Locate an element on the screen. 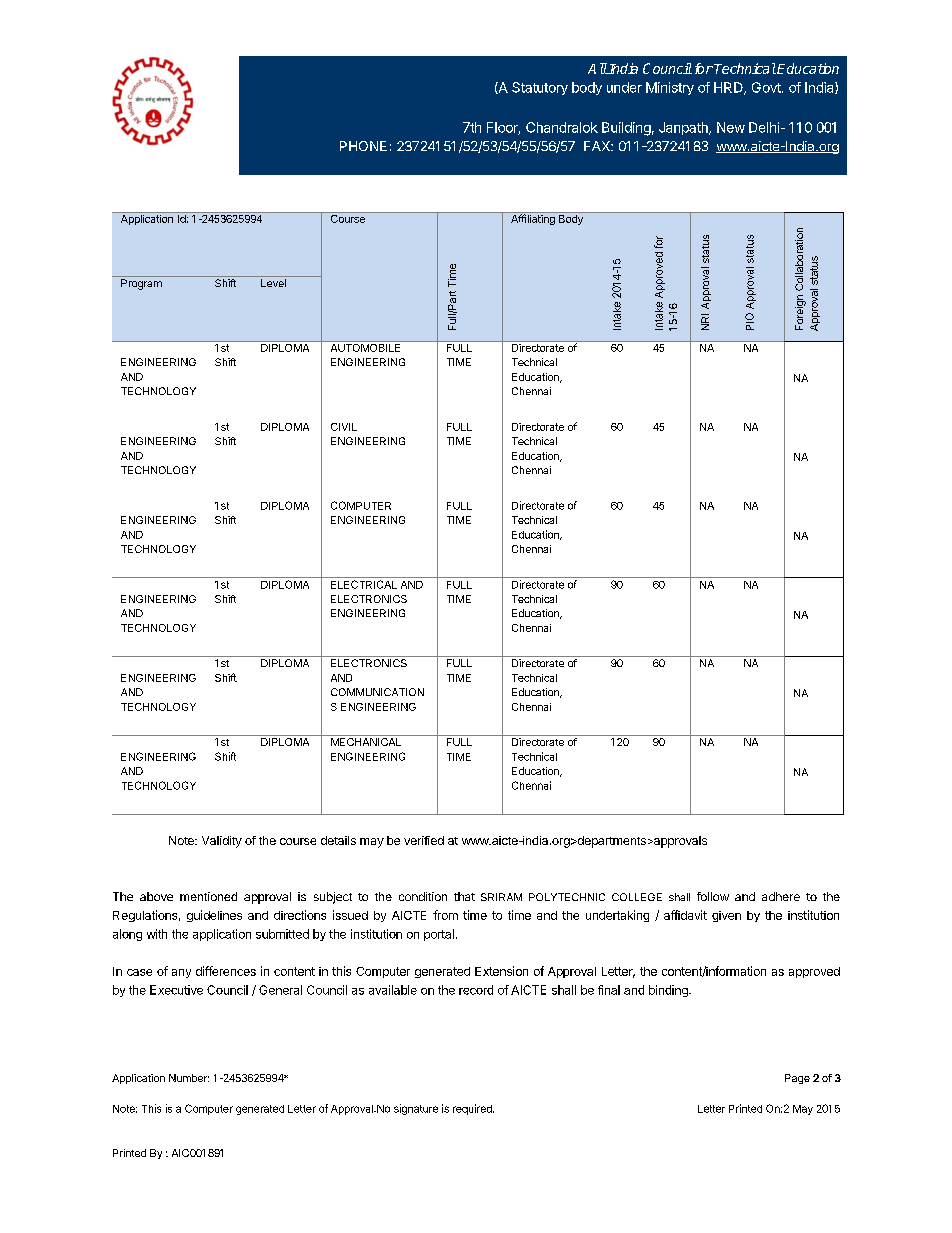  follow is located at coordinates (713, 896).
